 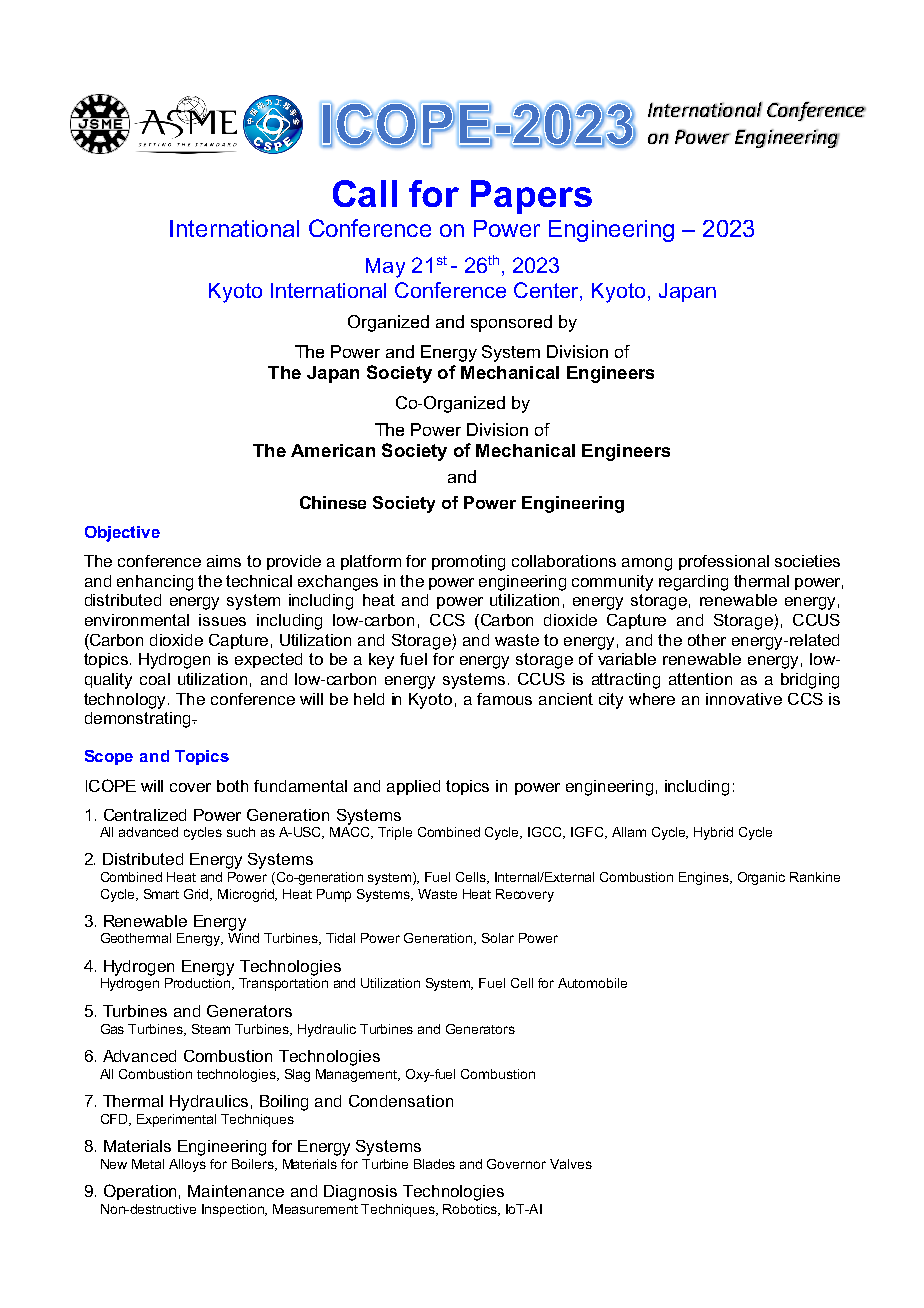 I want to click on professional, so click(x=724, y=562).
